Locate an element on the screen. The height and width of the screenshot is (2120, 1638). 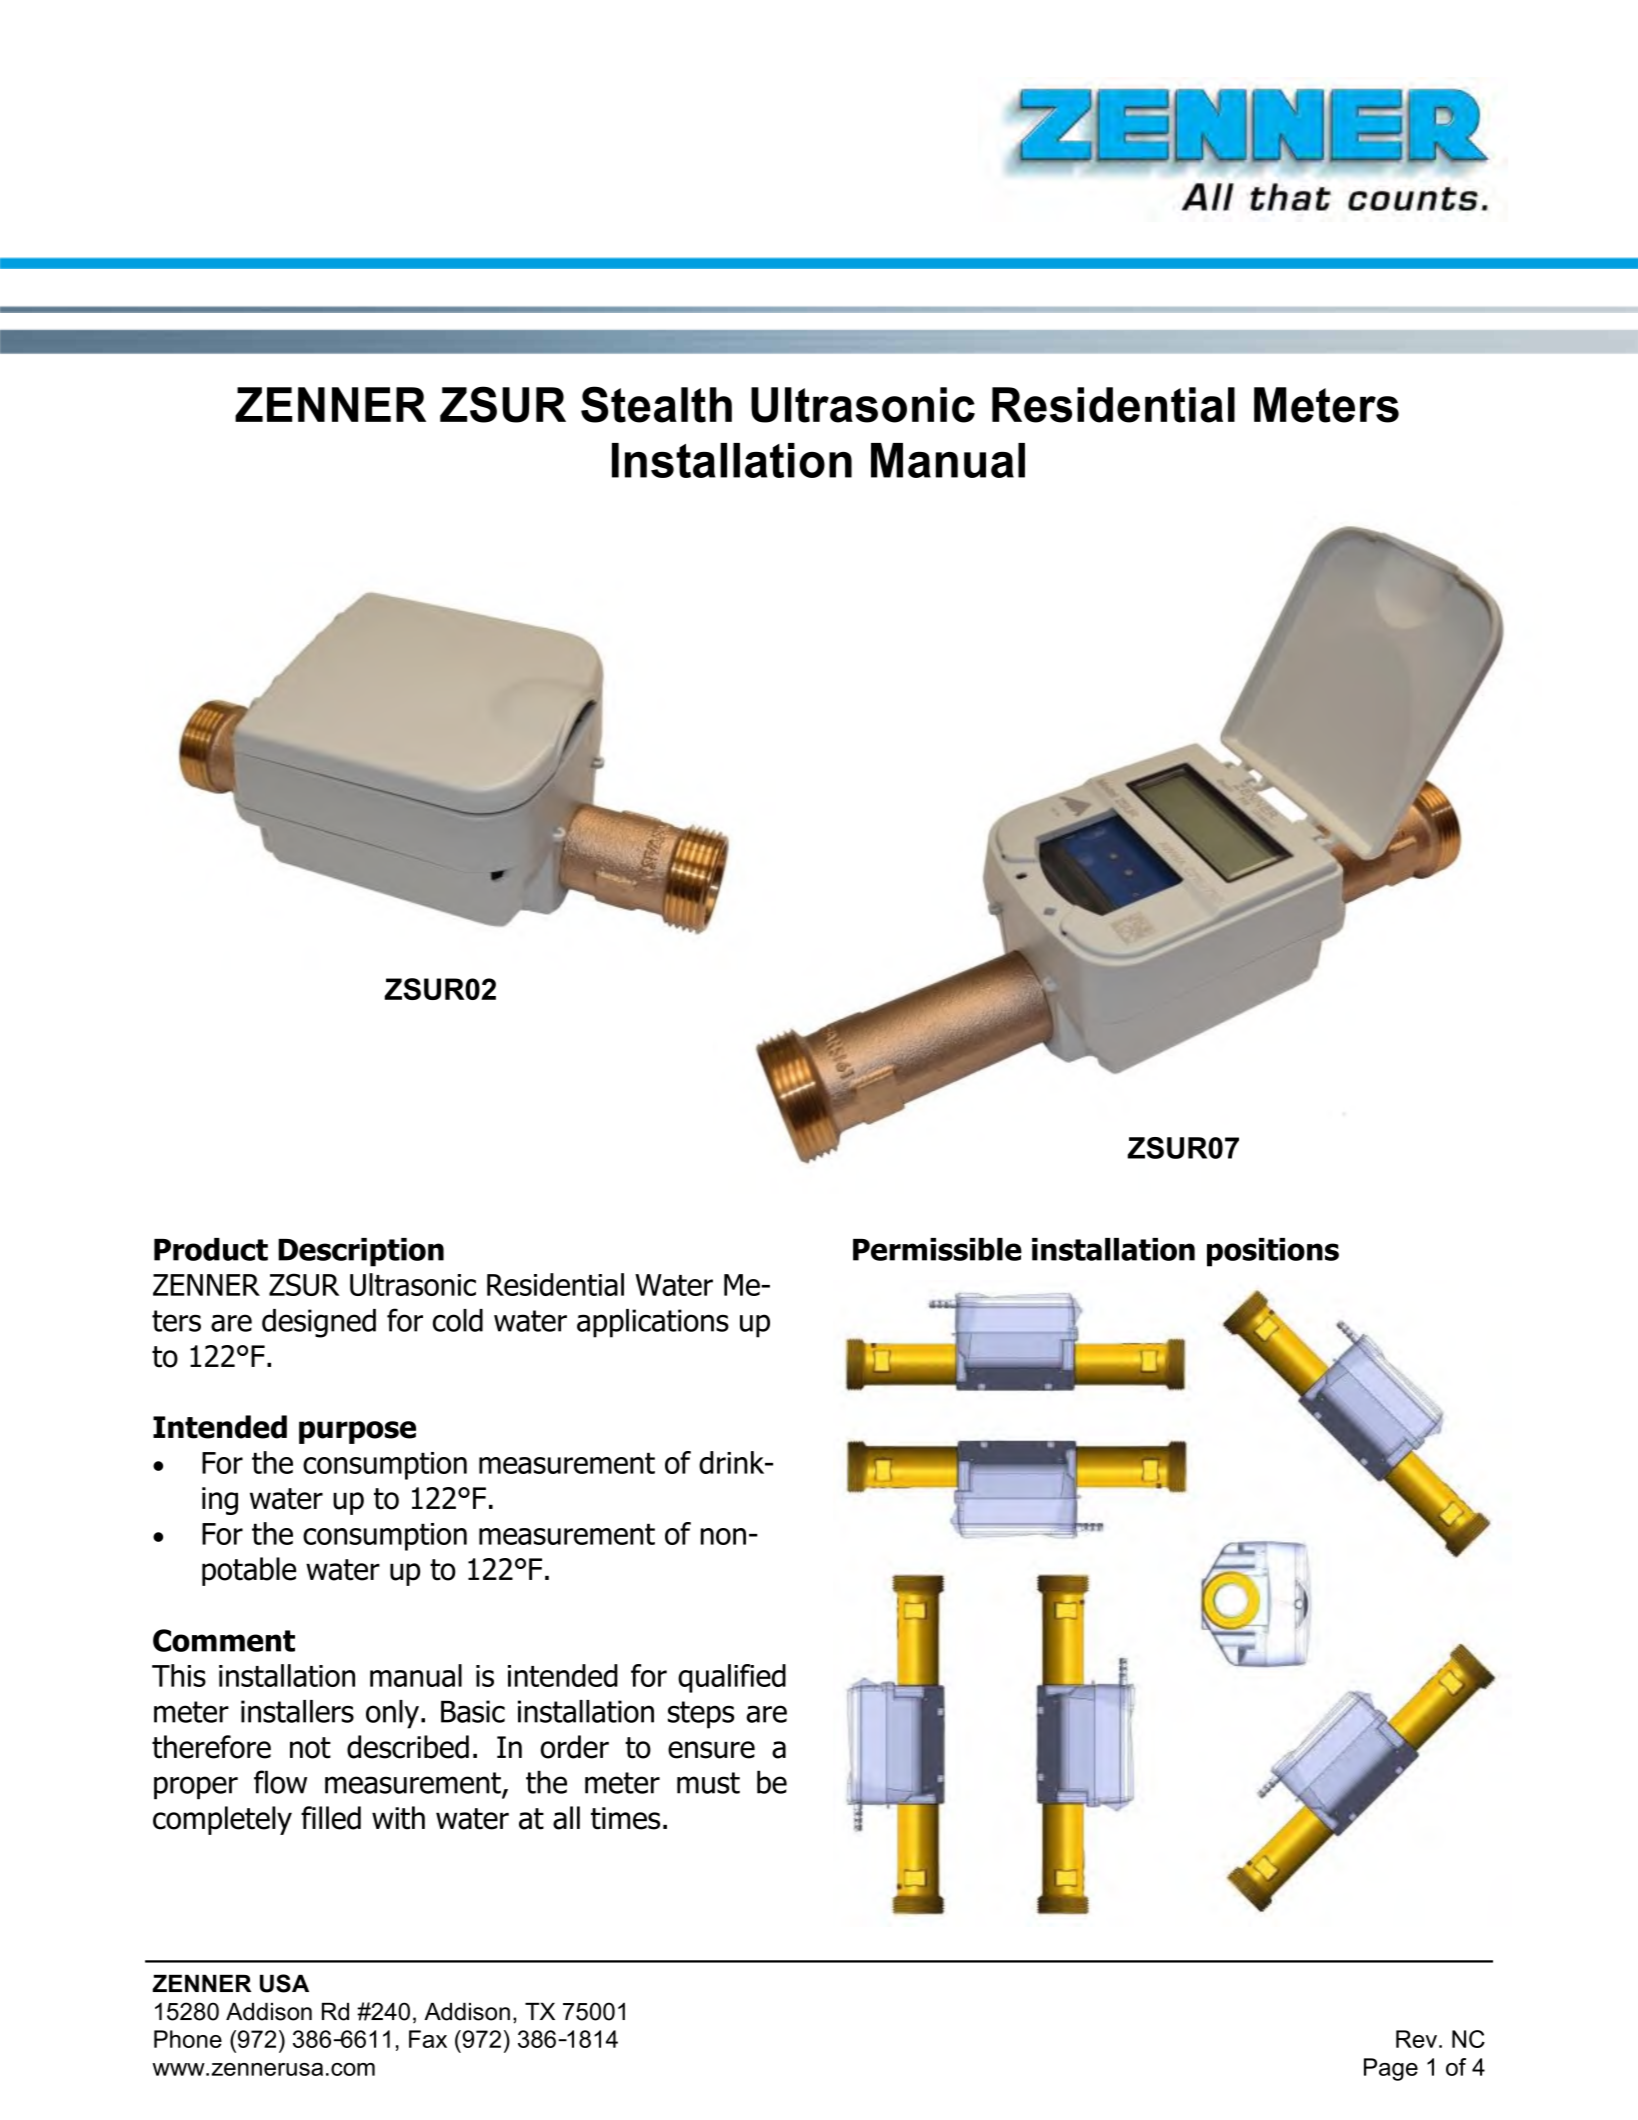
times is located at coordinates (625, 1818).
